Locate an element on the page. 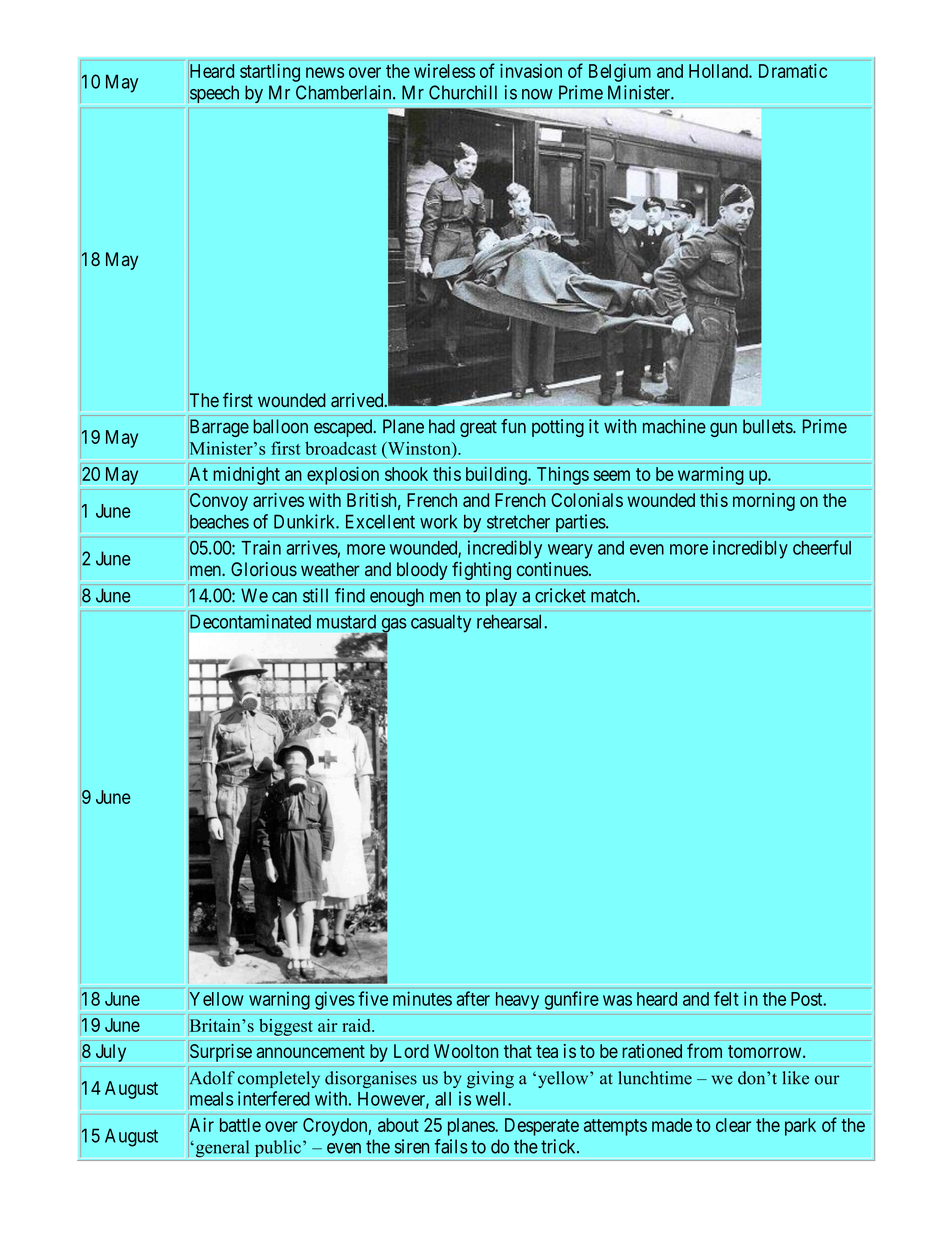 The height and width of the page is (1233, 952). casualty is located at coordinates (441, 623).
